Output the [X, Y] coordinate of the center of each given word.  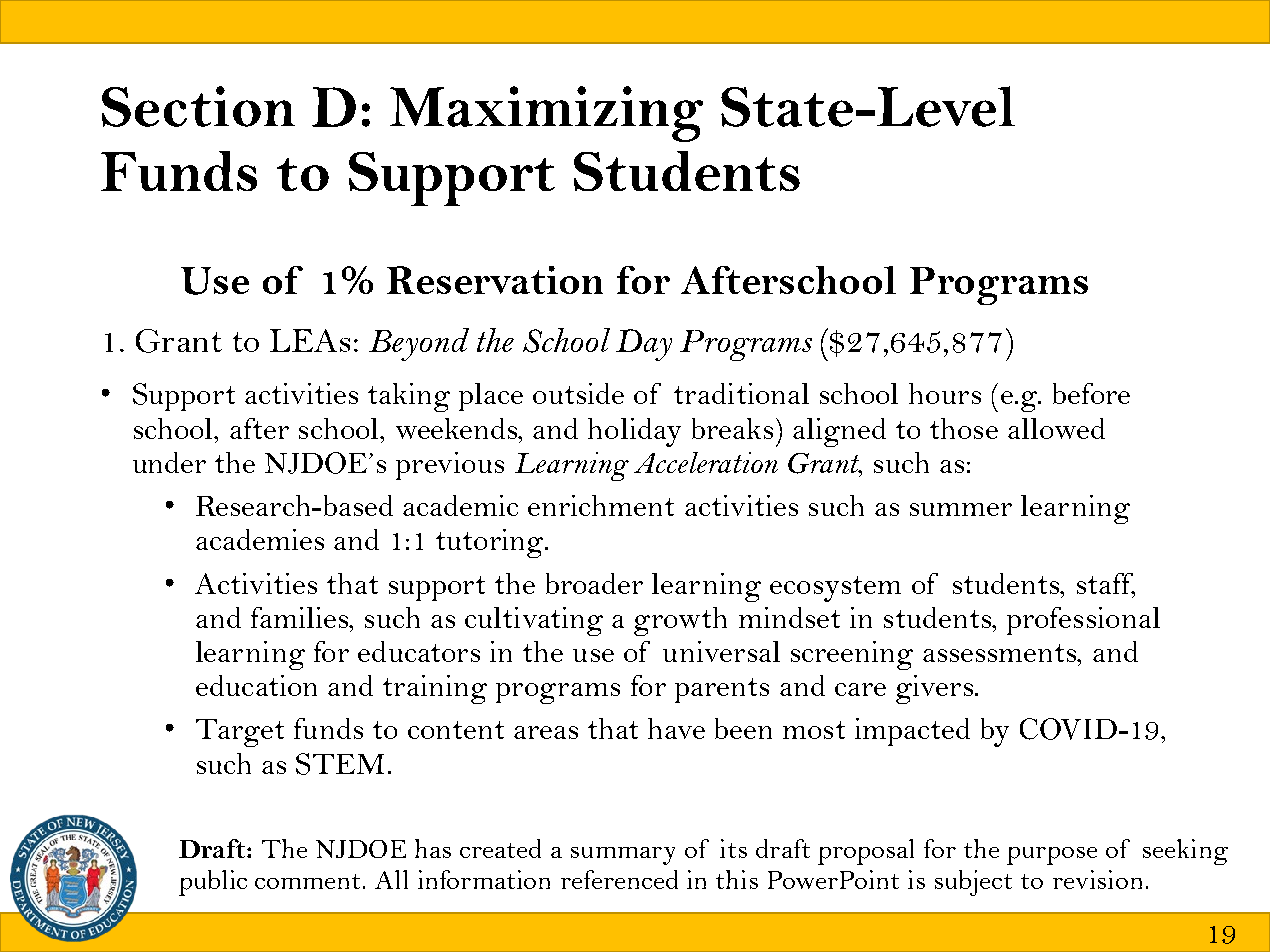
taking [409, 397]
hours [945, 393]
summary [623, 856]
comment [309, 881]
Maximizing [546, 114]
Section [198, 106]
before [1091, 393]
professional [1083, 621]
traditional [741, 393]
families [300, 617]
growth [680, 621]
